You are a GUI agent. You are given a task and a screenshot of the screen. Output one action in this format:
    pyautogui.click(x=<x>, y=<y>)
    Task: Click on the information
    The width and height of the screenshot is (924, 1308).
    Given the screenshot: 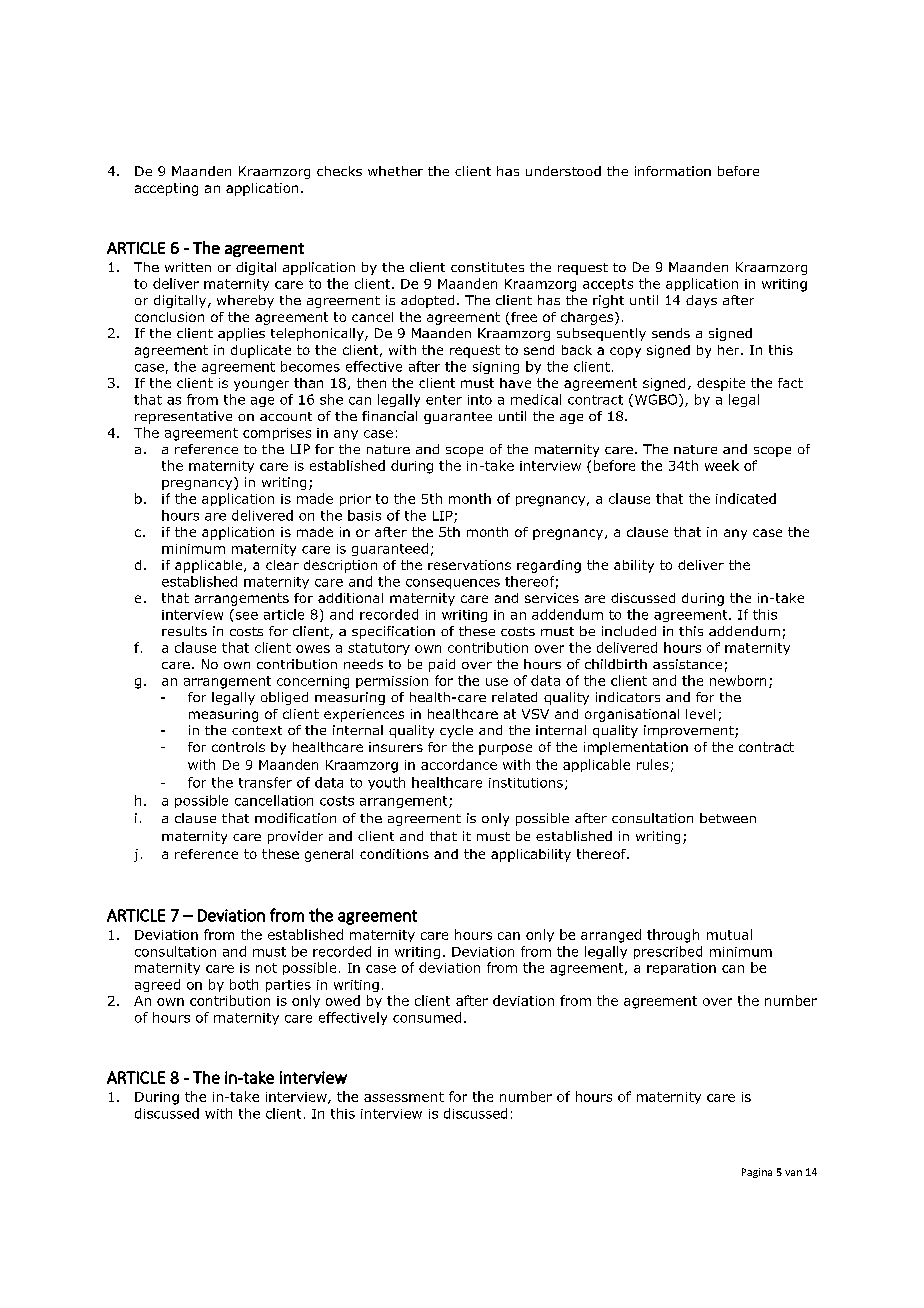 What is the action you would take?
    pyautogui.click(x=673, y=171)
